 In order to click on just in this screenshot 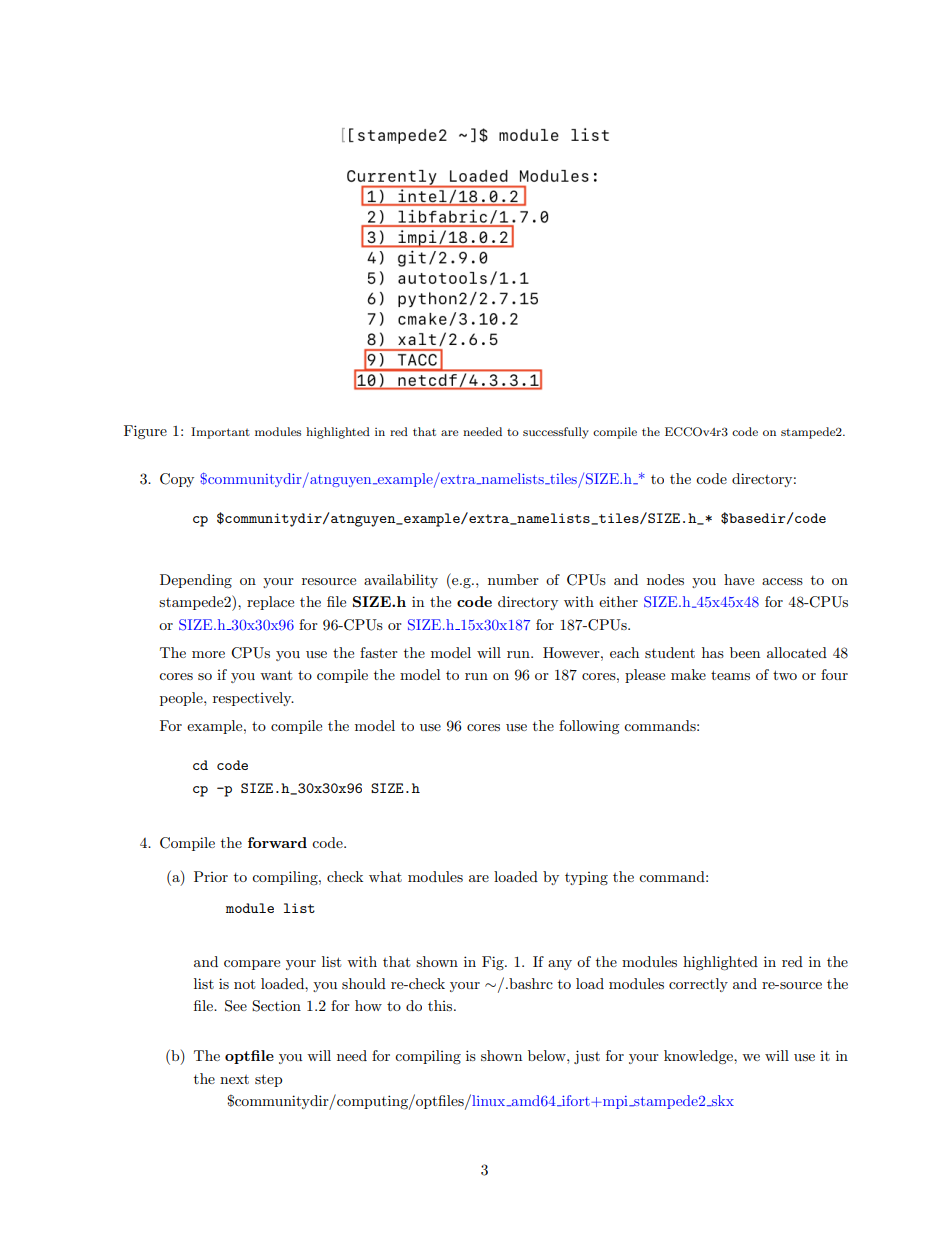, I will do `click(587, 1057)`.
